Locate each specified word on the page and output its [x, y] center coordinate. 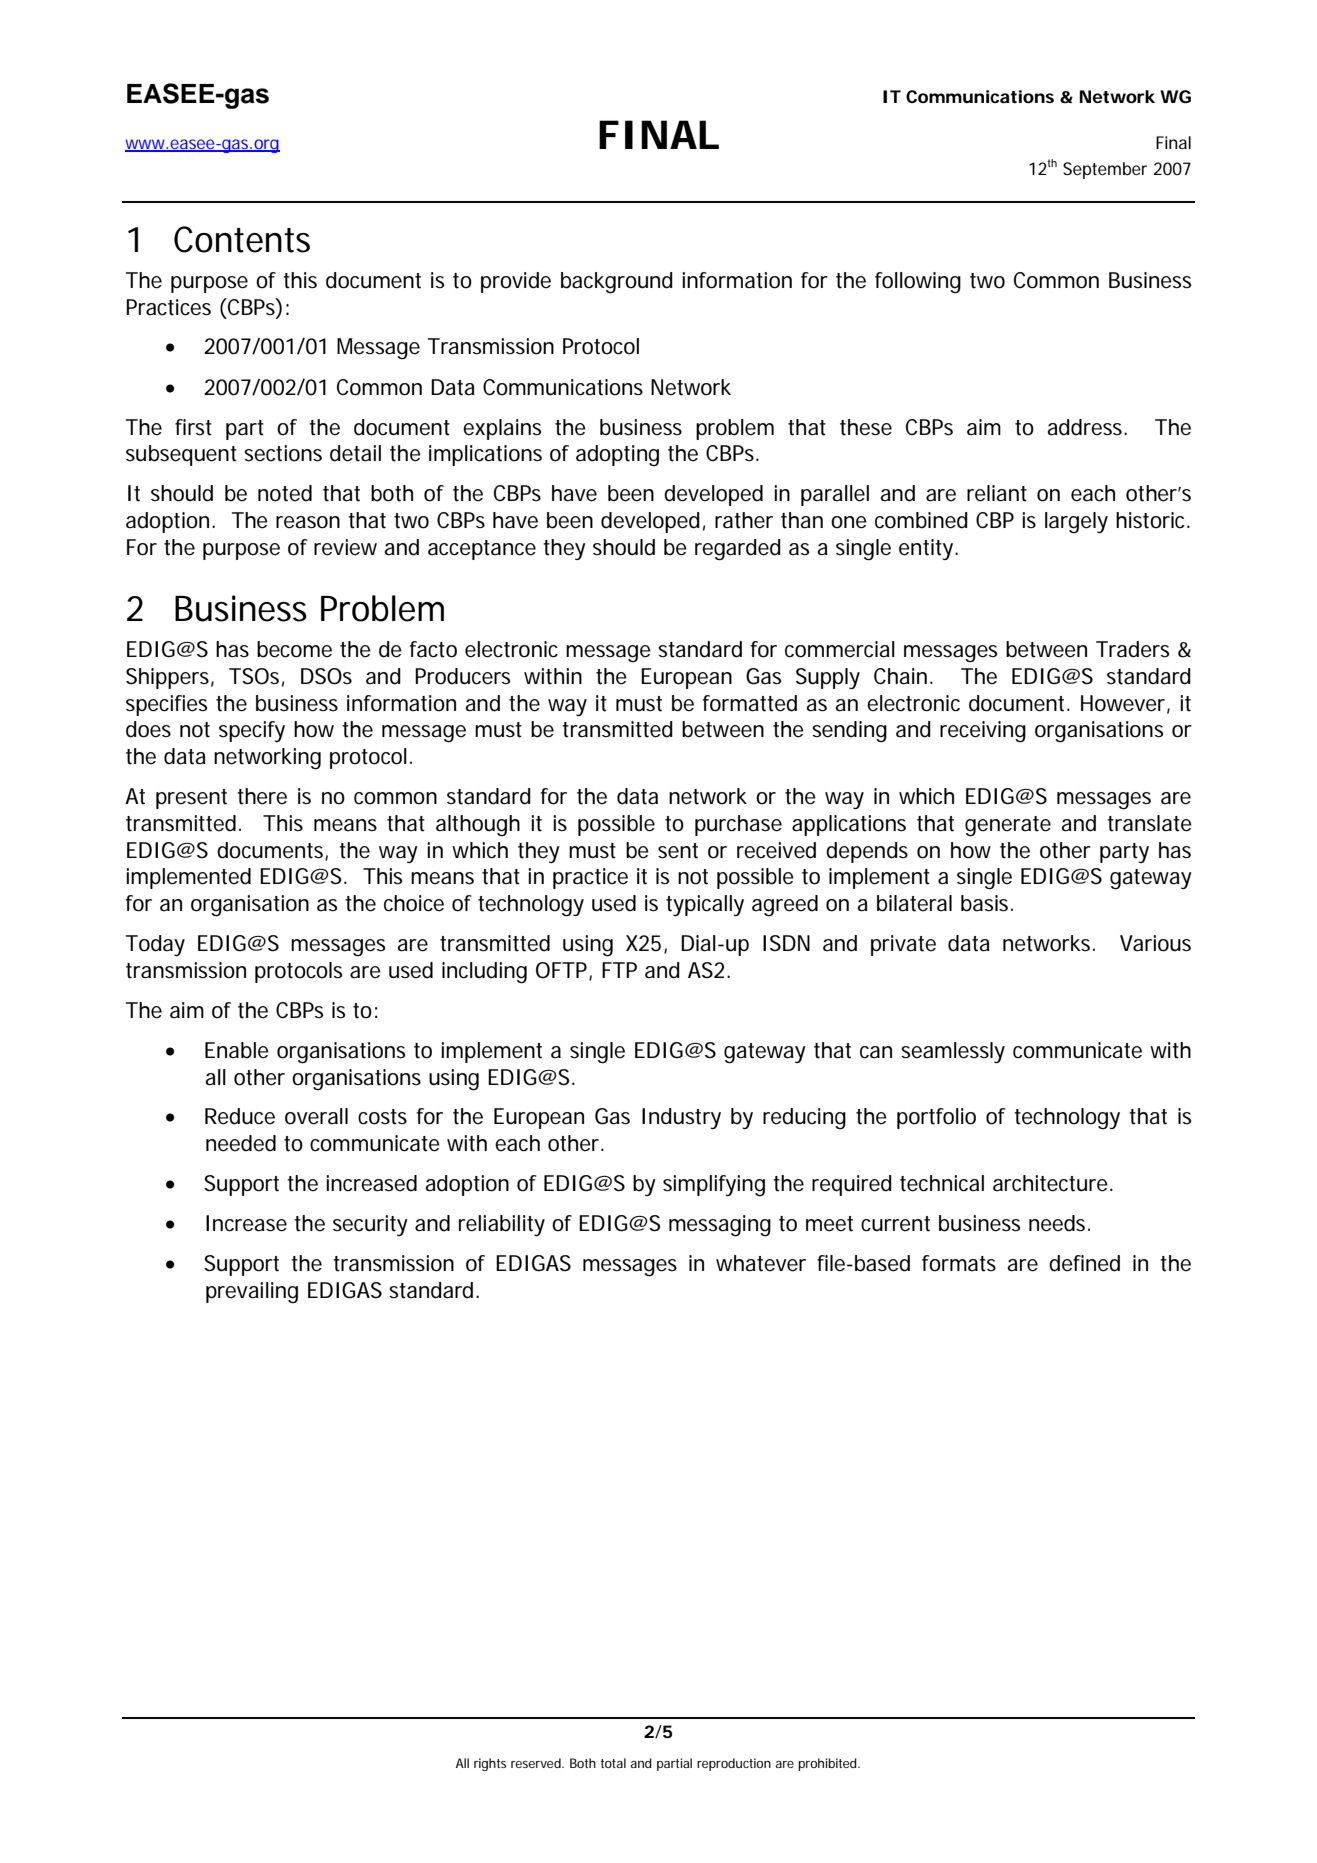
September [1105, 170]
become [294, 649]
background [617, 283]
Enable [237, 1050]
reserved [537, 1763]
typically [705, 905]
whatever [761, 1263]
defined [1084, 1263]
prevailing [252, 1292]
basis [987, 903]
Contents [242, 239]
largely [1076, 522]
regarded [738, 550]
